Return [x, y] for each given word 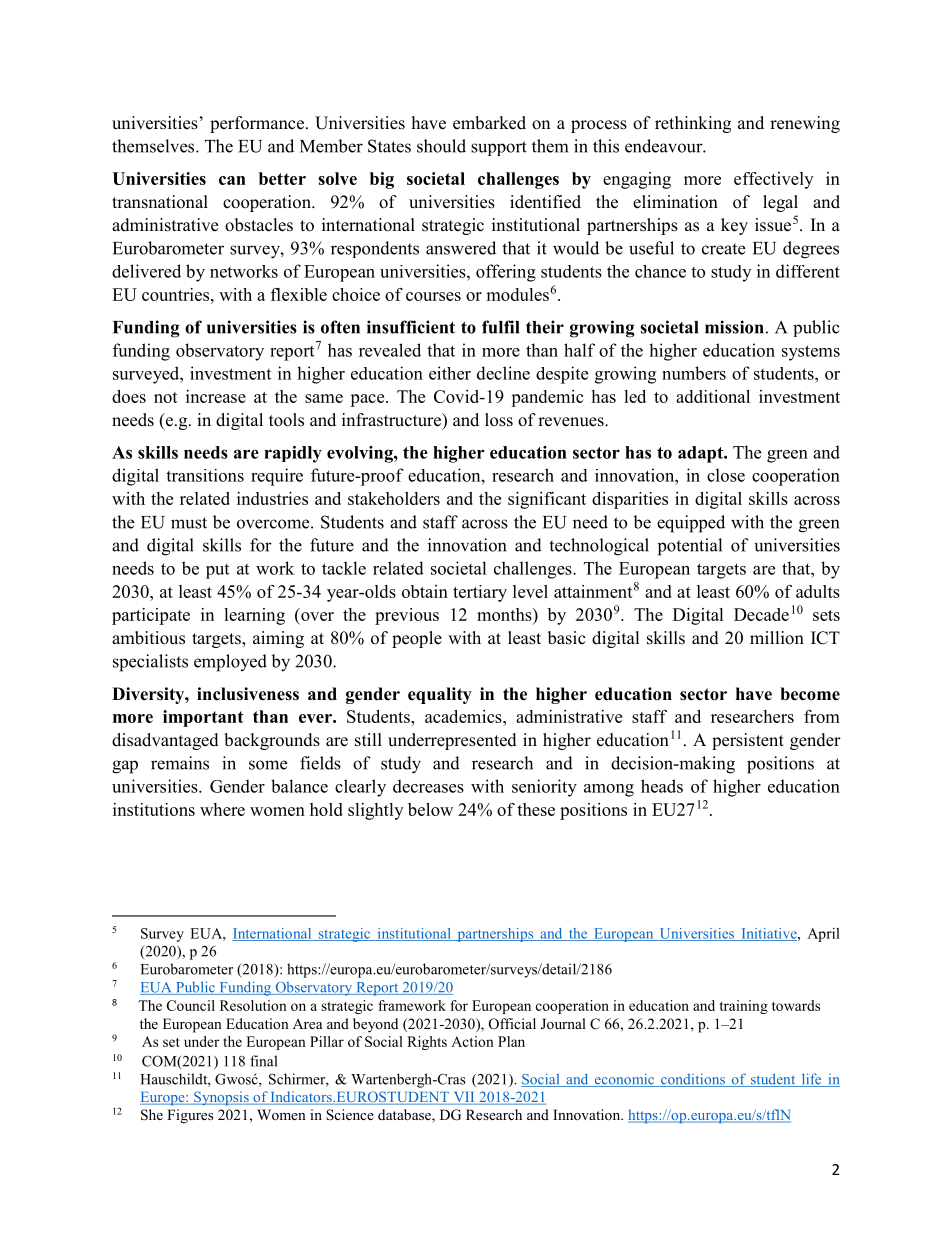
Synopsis [221, 1098]
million [777, 638]
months [505, 616]
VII [464, 1098]
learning [254, 616]
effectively [773, 180]
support [499, 148]
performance [257, 124]
